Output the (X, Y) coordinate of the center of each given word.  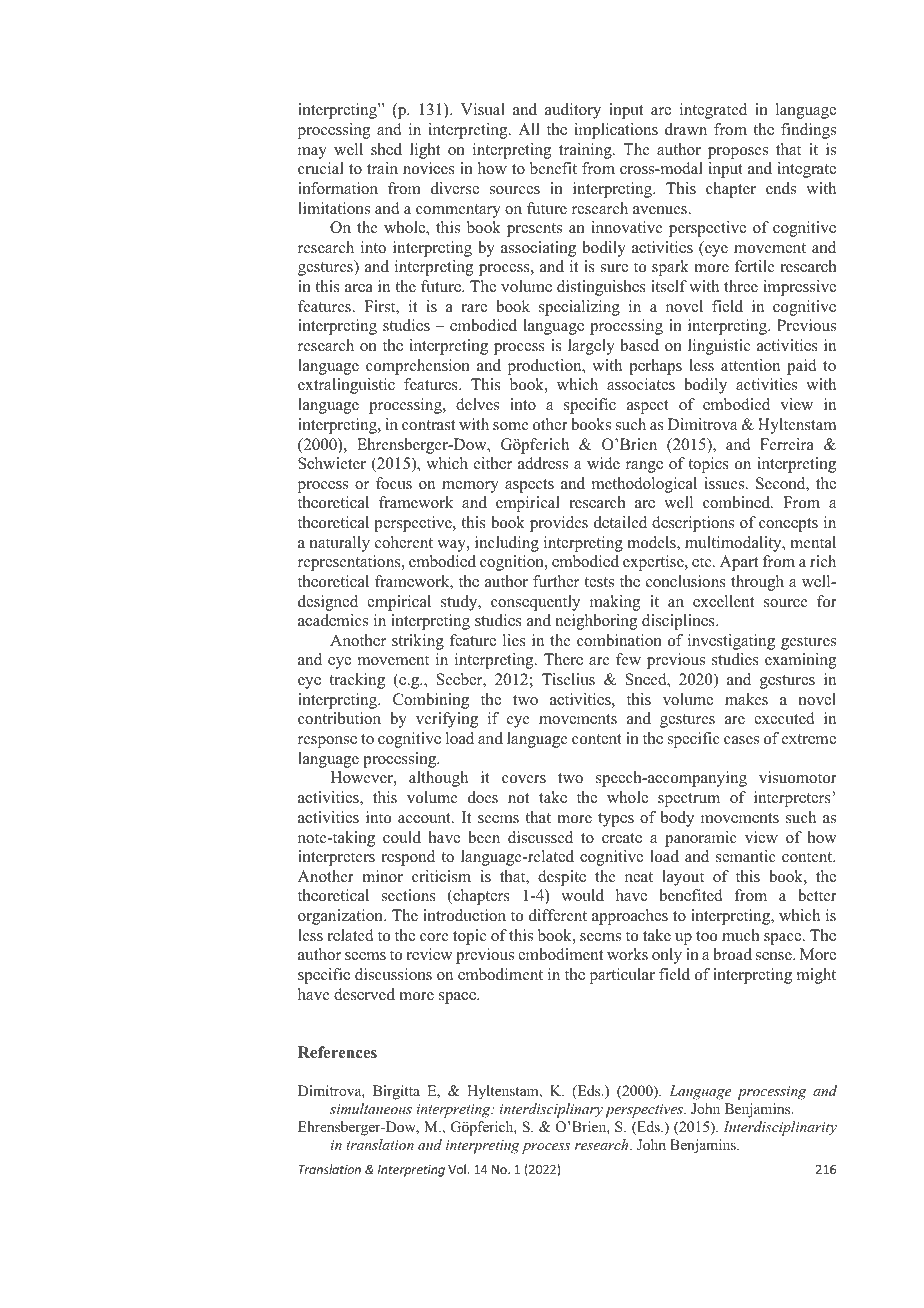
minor (382, 876)
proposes (738, 153)
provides (559, 524)
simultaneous (371, 1108)
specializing (579, 308)
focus (394, 483)
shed (386, 149)
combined (737, 502)
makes (746, 699)
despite (562, 878)
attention (750, 365)
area (359, 288)
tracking (357, 681)
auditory (573, 111)
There (563, 659)
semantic (746, 856)
